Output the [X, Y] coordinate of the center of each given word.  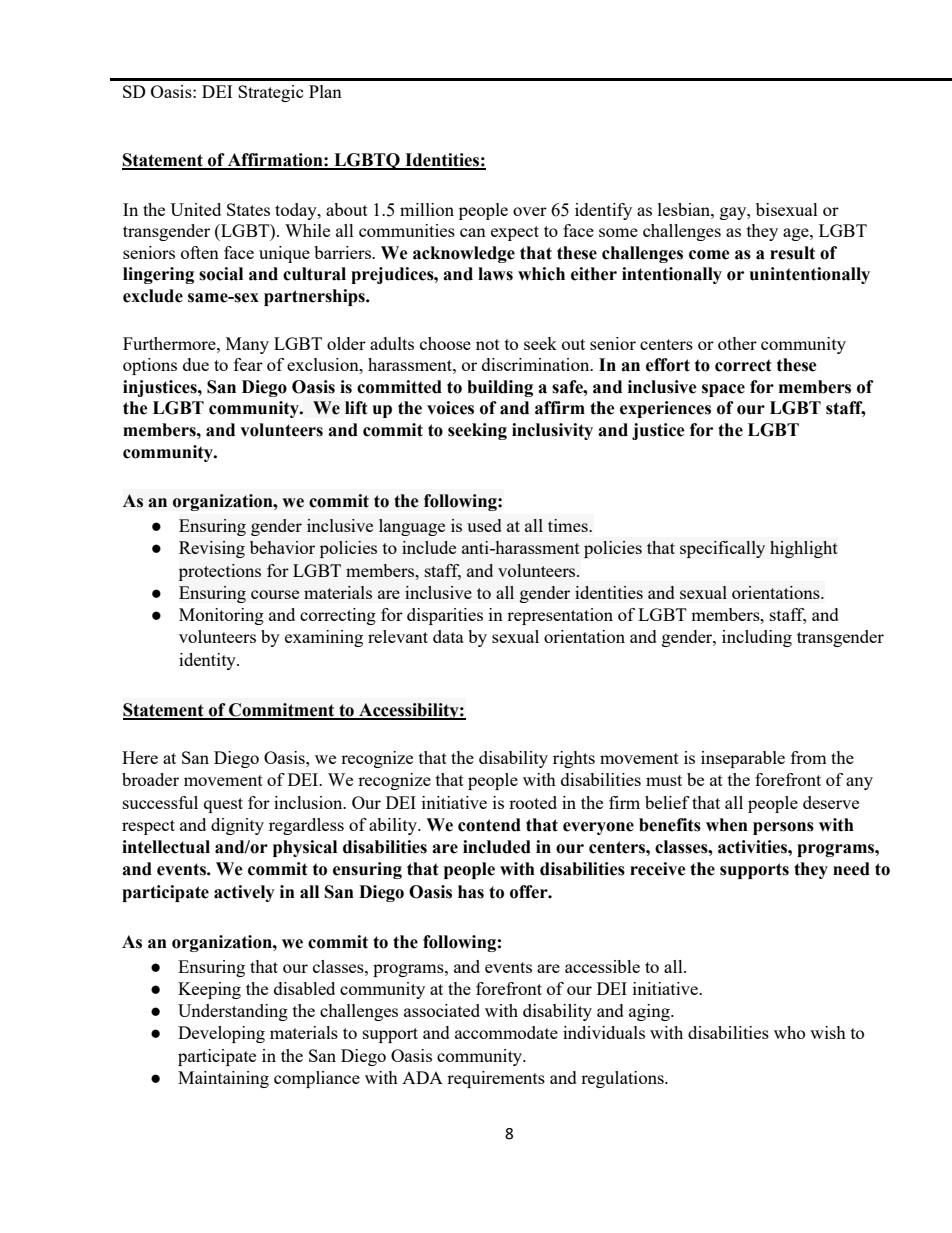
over [530, 211]
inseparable [743, 759]
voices [450, 408]
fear [248, 364]
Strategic [271, 93]
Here [140, 757]
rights [574, 759]
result [792, 253]
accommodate [506, 1032]
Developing [221, 1034]
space [723, 390]
